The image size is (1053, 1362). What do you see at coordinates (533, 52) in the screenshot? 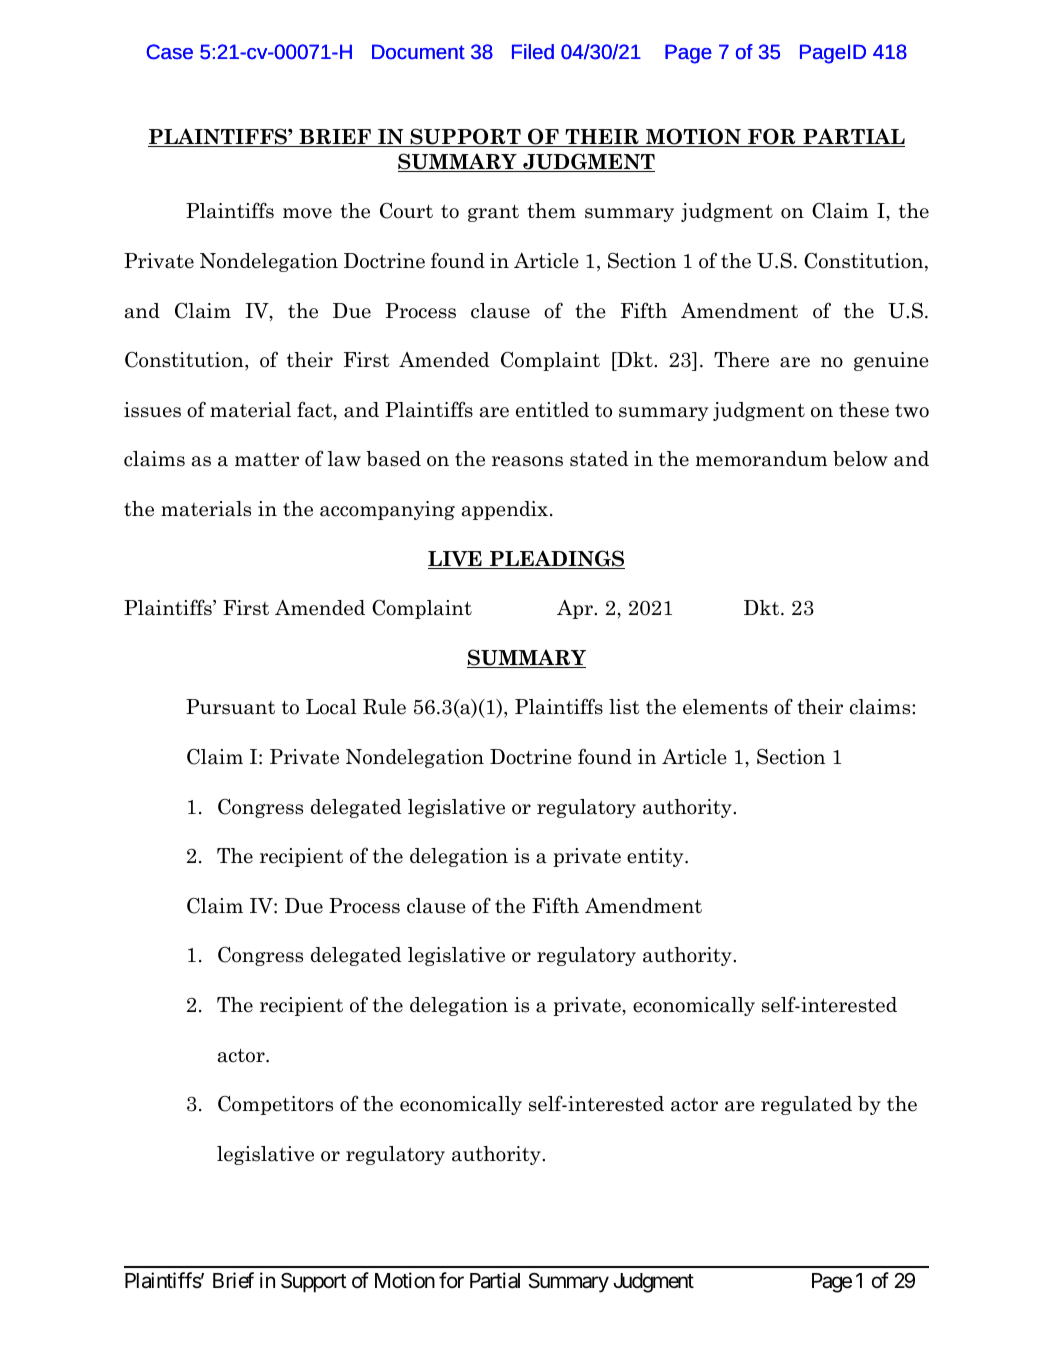
I see `Filed` at bounding box center [533, 52].
